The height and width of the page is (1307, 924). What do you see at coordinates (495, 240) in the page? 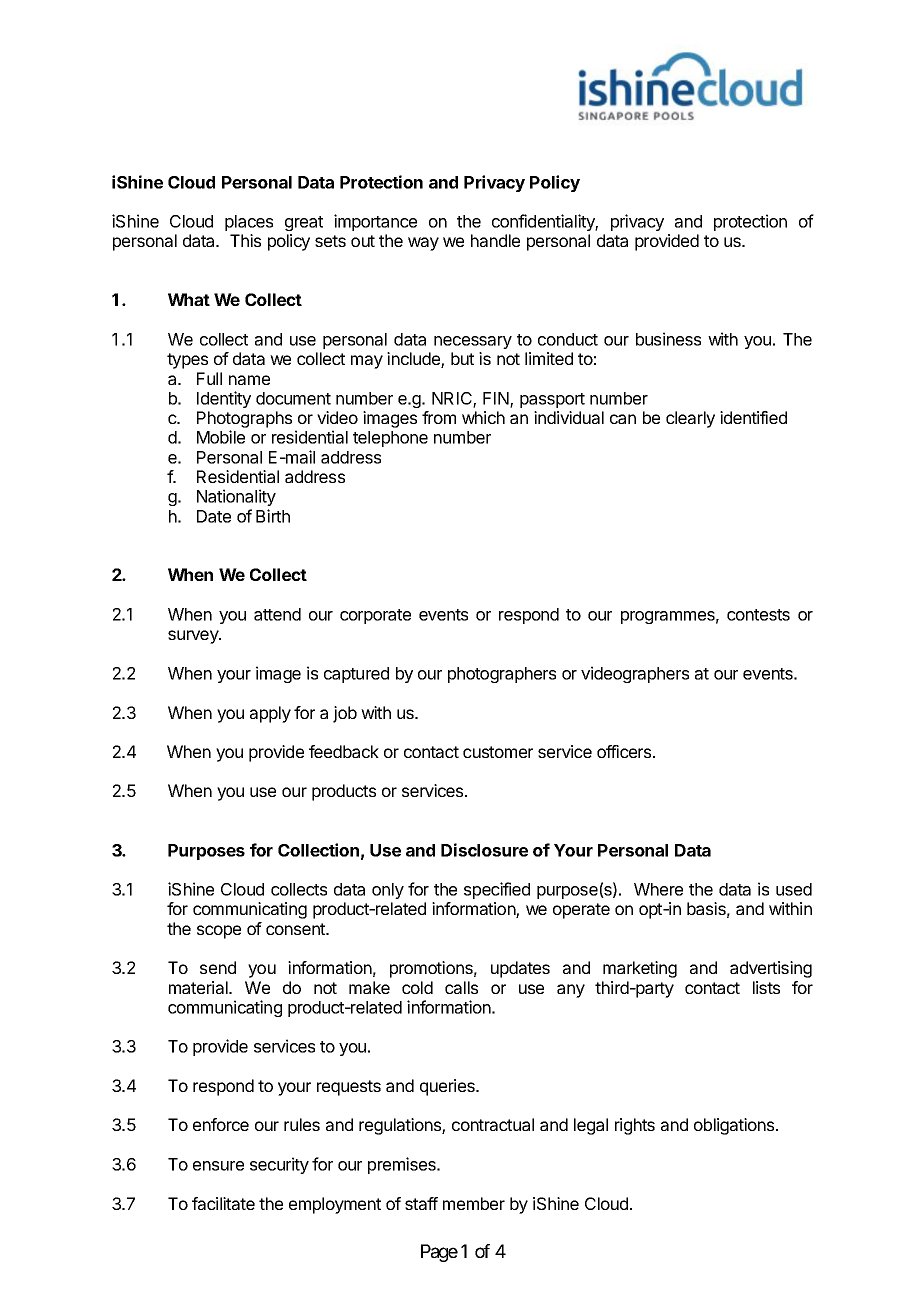
I see `handle` at bounding box center [495, 240].
